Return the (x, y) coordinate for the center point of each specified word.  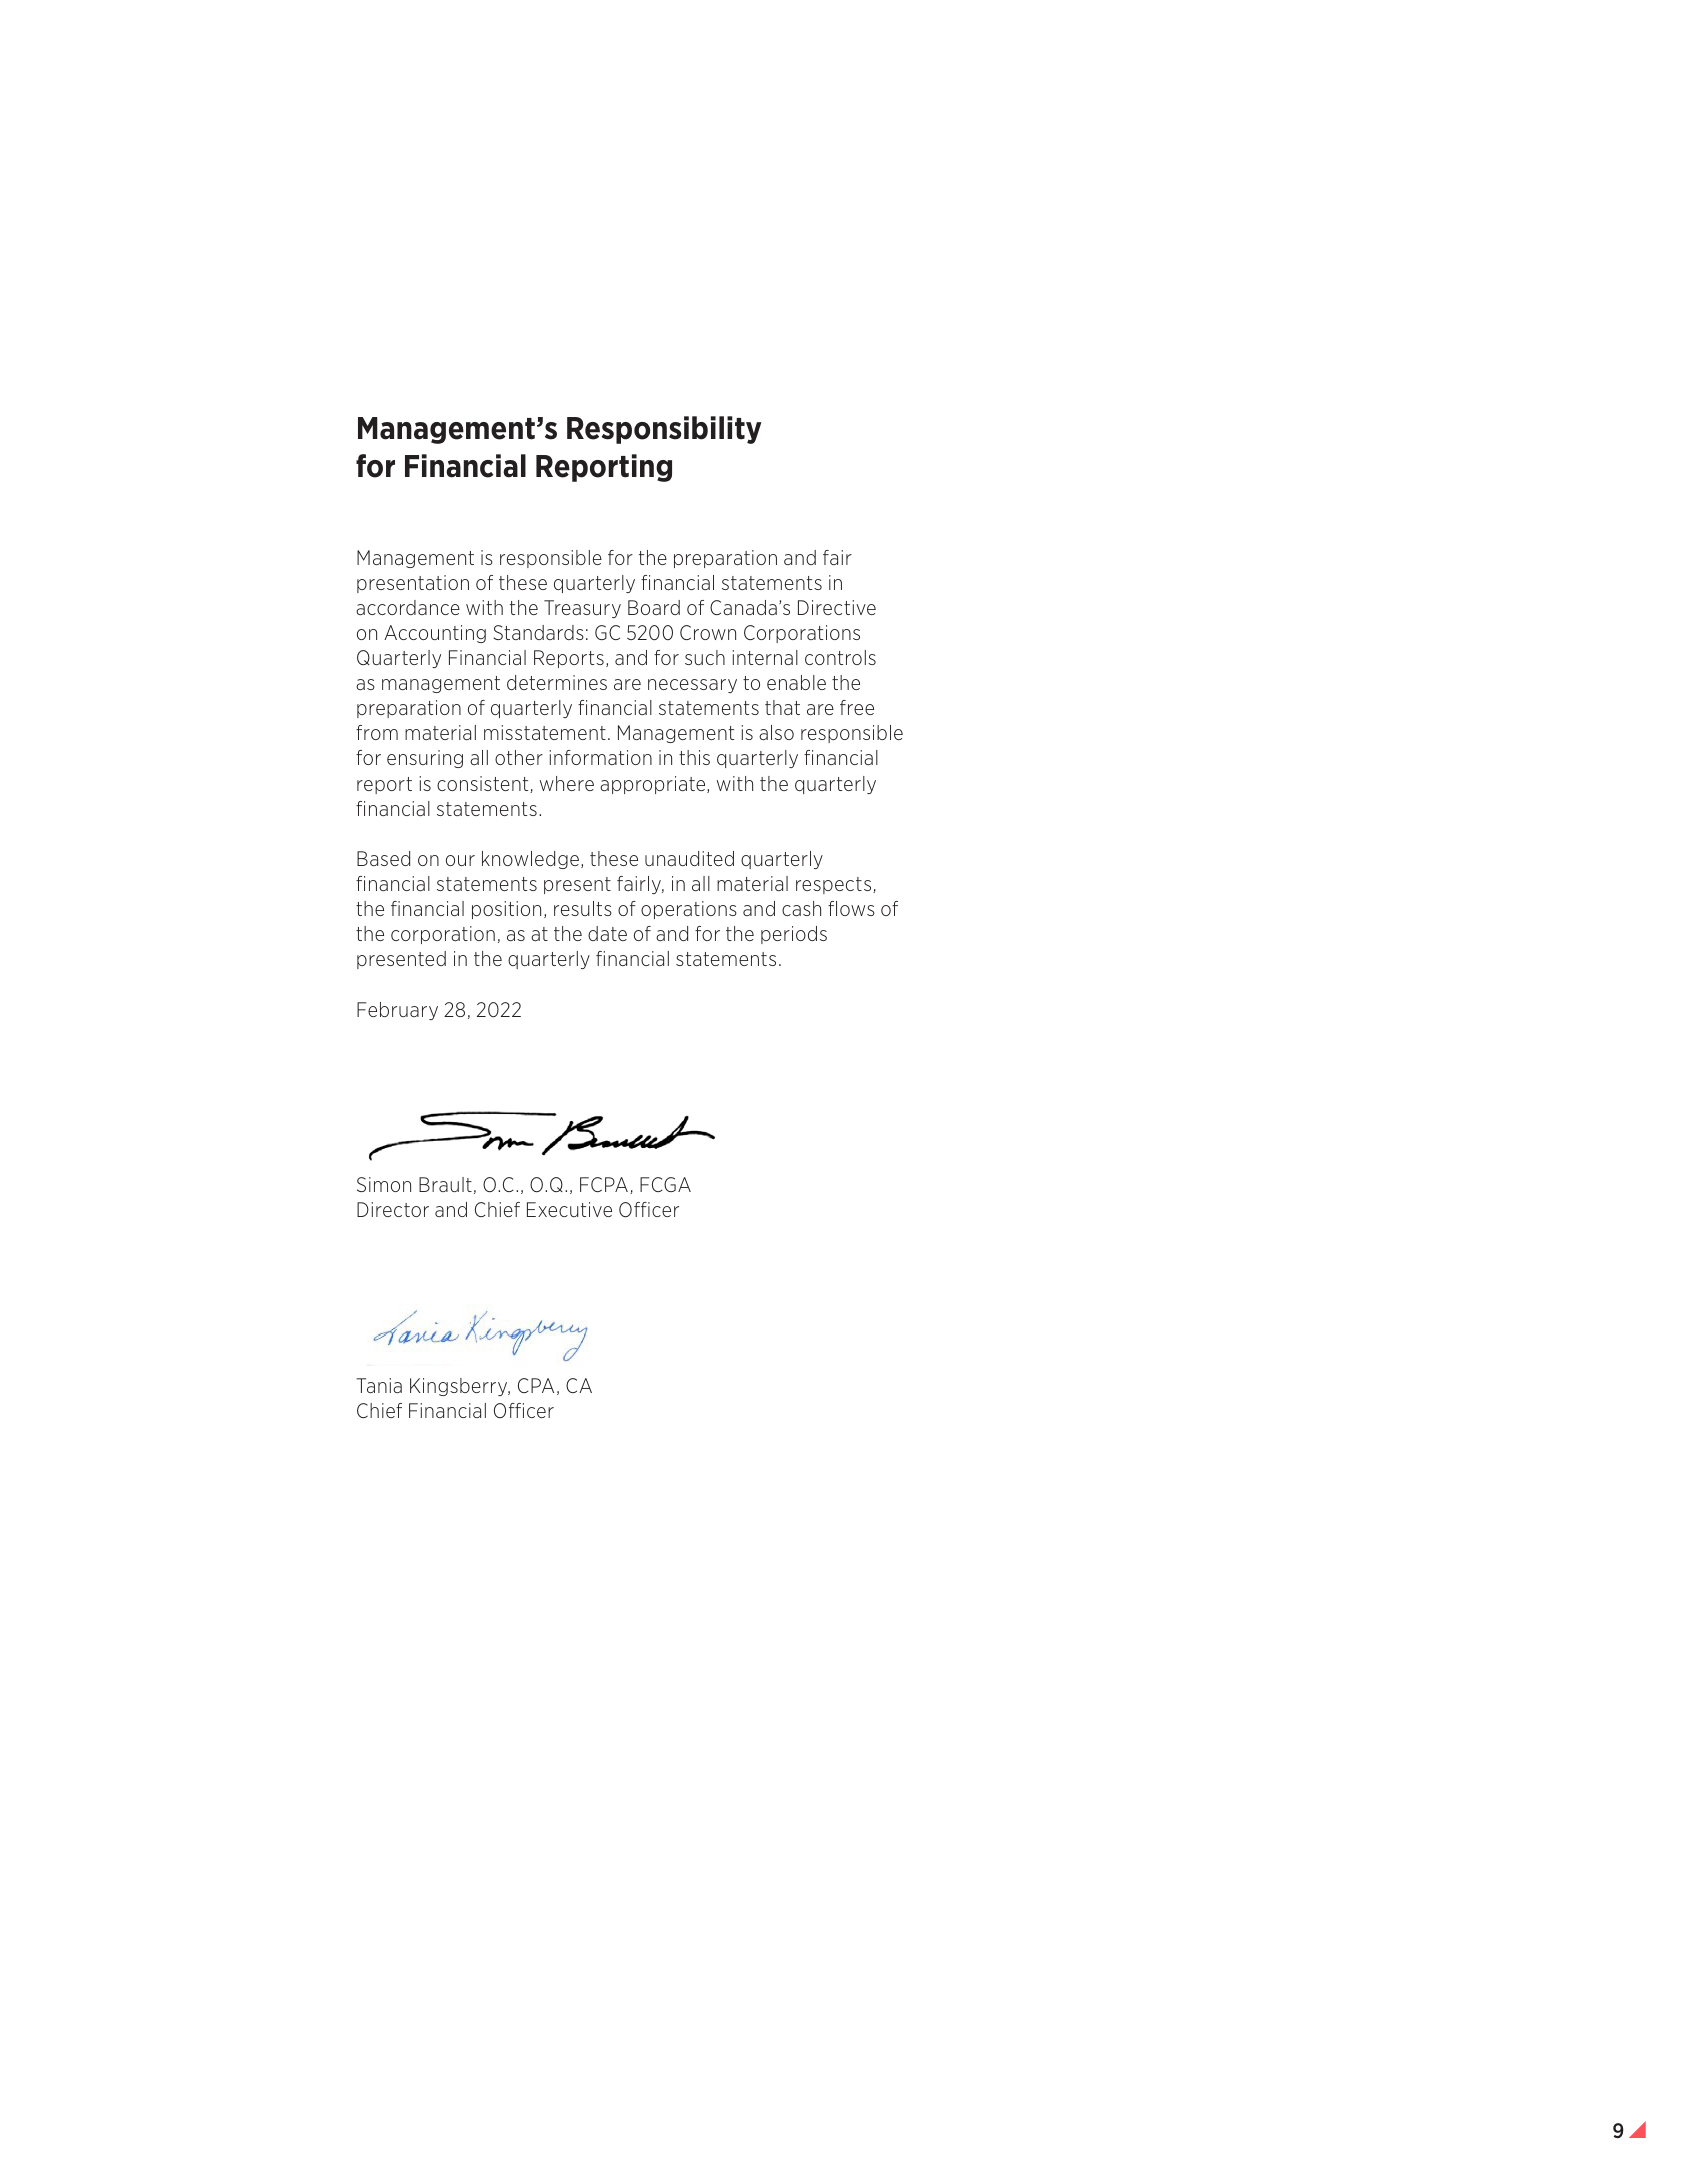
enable (796, 682)
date (607, 933)
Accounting (435, 634)
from (377, 732)
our (460, 860)
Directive (837, 607)
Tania (379, 1385)
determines (557, 682)
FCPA (604, 1184)
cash (801, 908)
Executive (569, 1209)
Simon (384, 1184)
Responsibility (664, 430)
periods (794, 935)
